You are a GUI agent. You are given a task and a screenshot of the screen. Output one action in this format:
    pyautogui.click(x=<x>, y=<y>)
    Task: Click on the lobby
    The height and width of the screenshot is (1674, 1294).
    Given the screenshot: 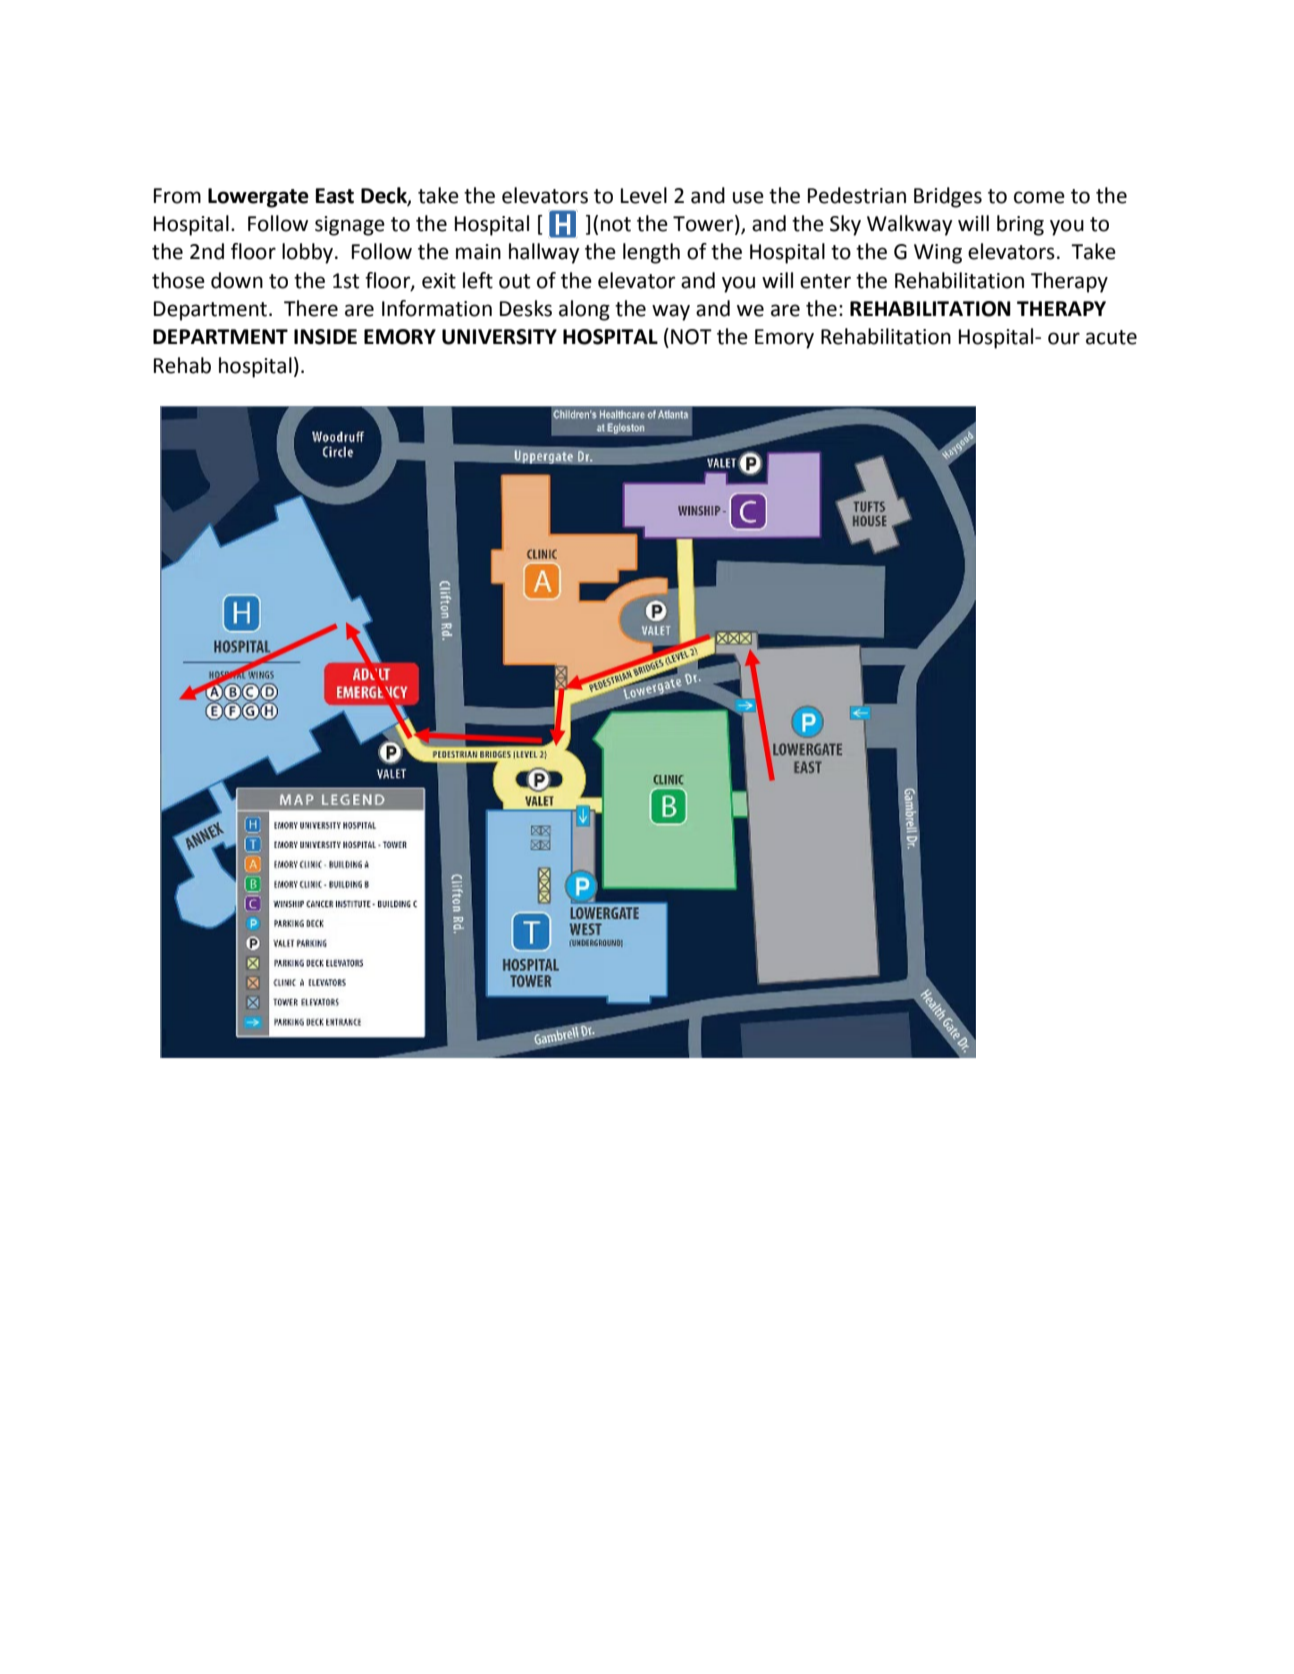 What is the action you would take?
    pyautogui.click(x=309, y=253)
